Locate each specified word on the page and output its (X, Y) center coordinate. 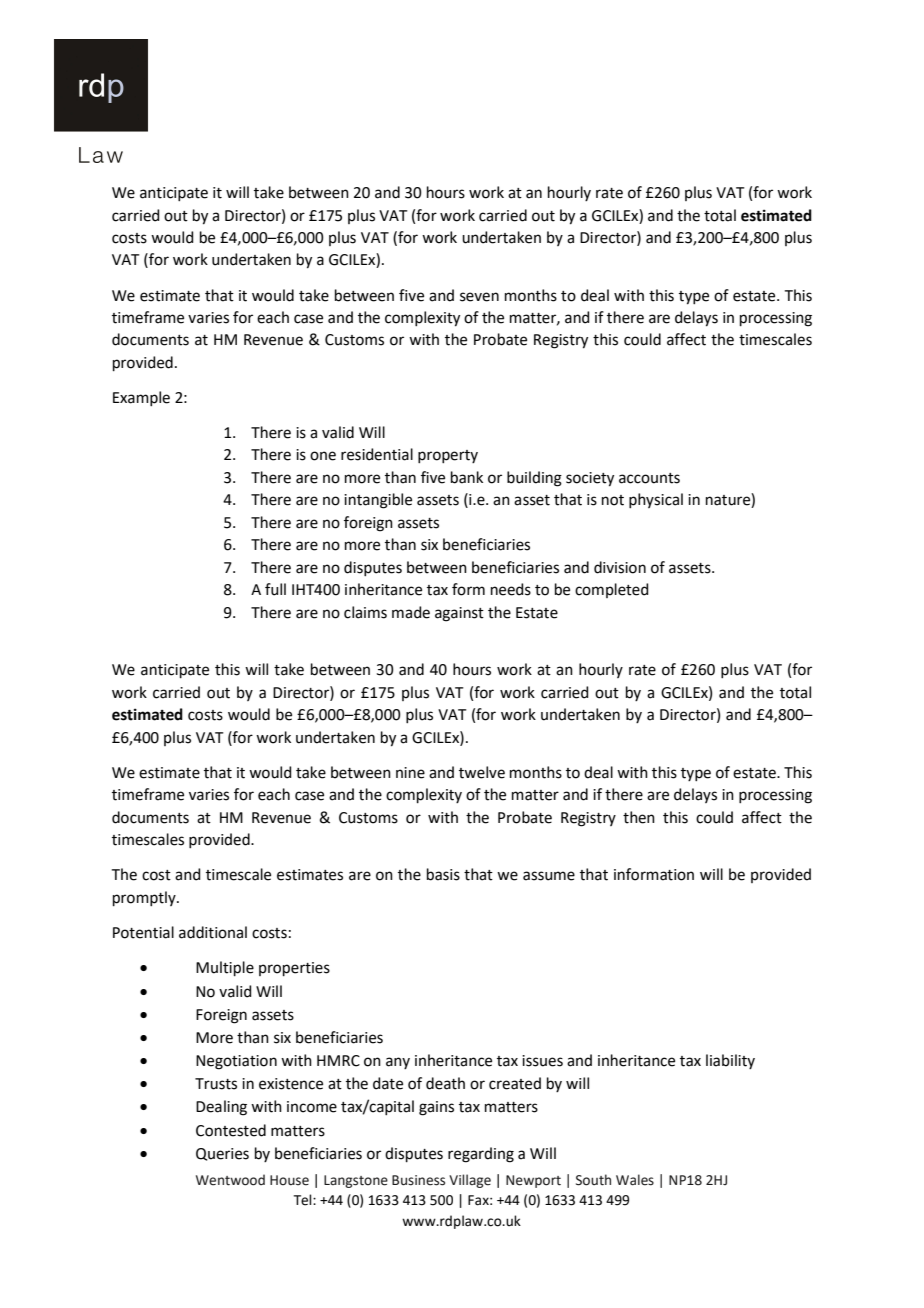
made (411, 612)
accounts (649, 478)
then (639, 817)
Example (141, 398)
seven (479, 297)
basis (443, 874)
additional (213, 932)
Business (418, 1180)
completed (612, 590)
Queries (222, 1154)
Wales (635, 1180)
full (275, 589)
